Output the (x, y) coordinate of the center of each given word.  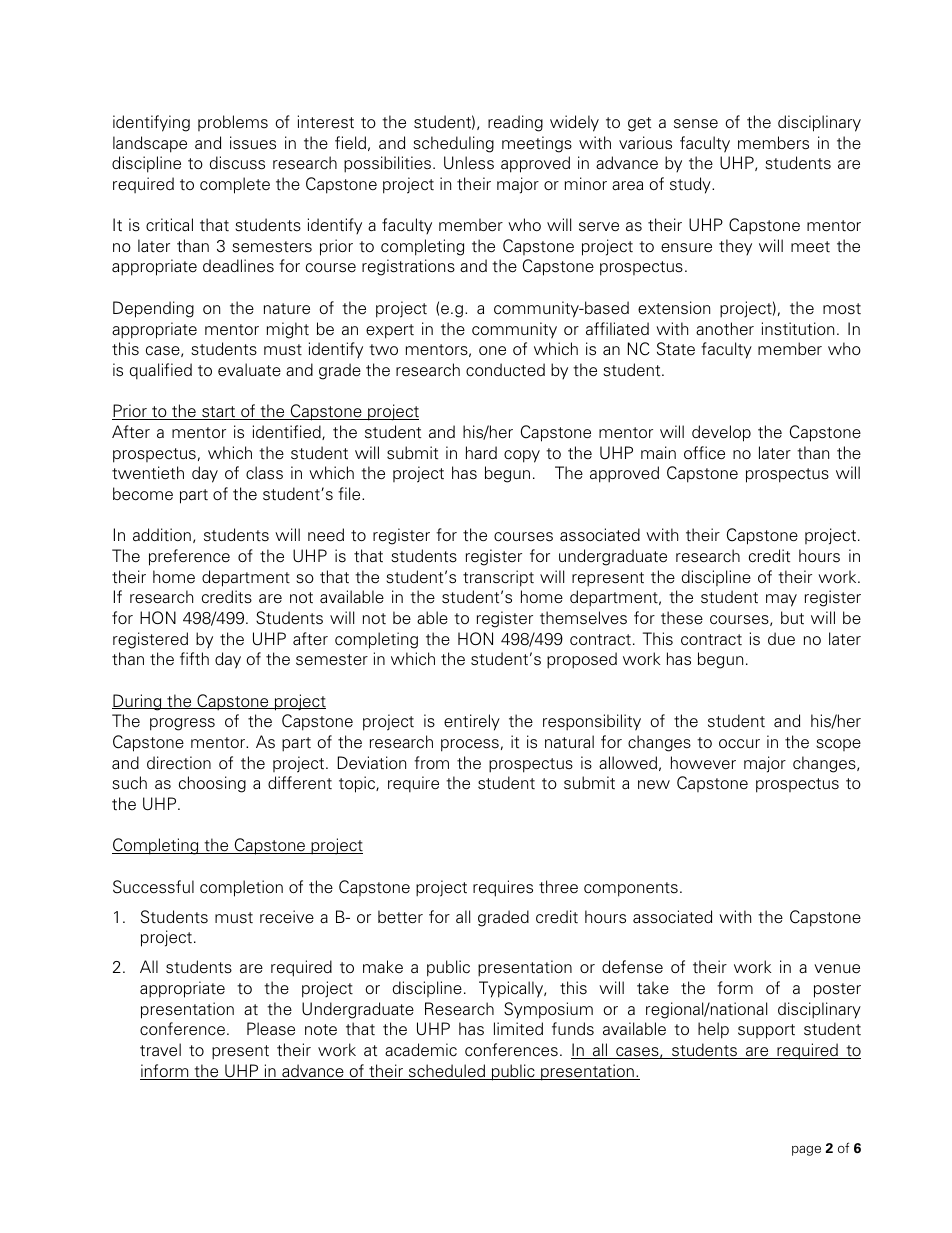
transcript (498, 578)
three (558, 887)
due (781, 638)
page (806, 1151)
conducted (505, 370)
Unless (469, 163)
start (219, 413)
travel (160, 1050)
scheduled (447, 1072)
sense (696, 124)
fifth (194, 658)
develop (721, 433)
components (631, 889)
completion (241, 888)
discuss (237, 163)
